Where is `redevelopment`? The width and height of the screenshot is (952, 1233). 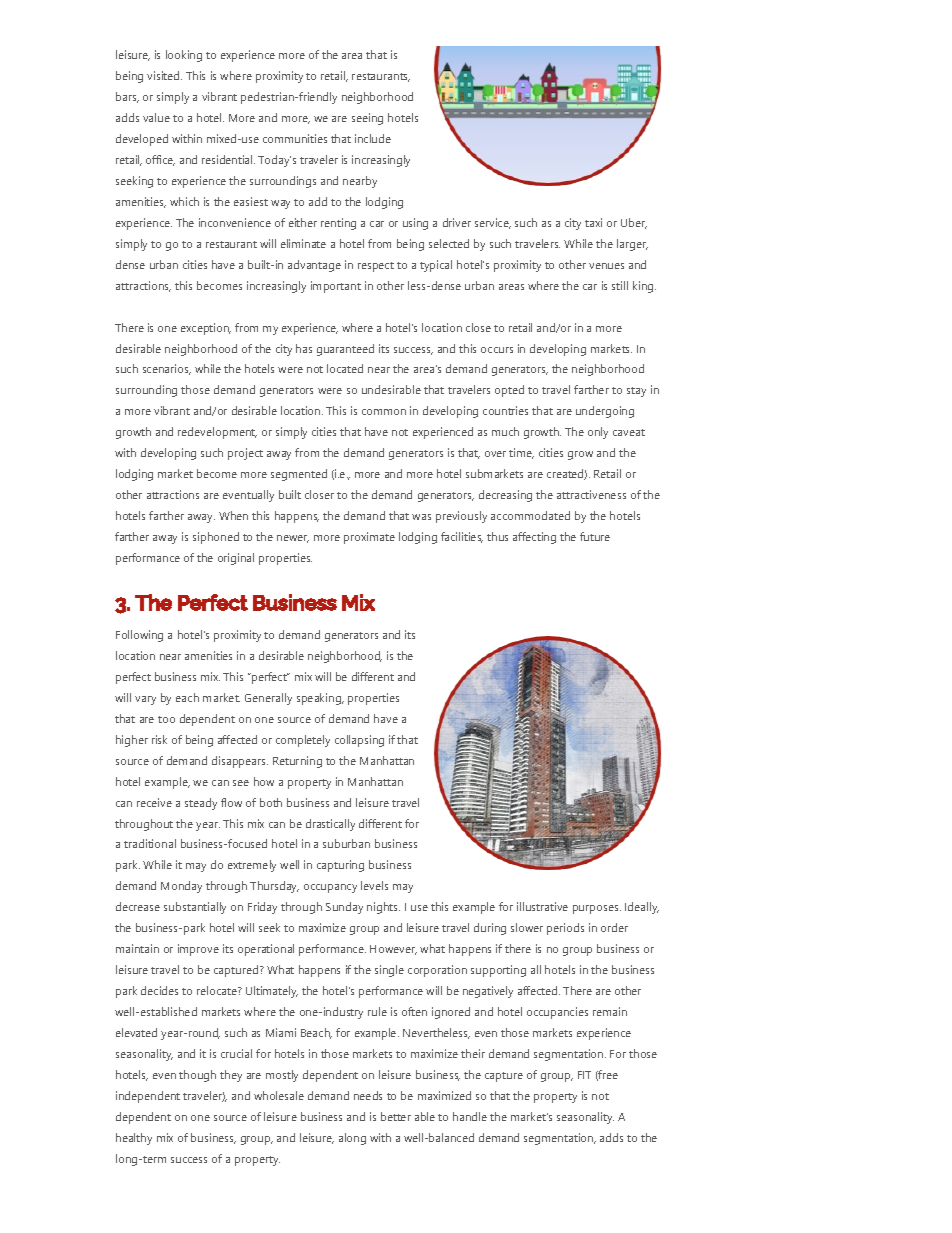 redevelopment is located at coordinates (217, 433).
